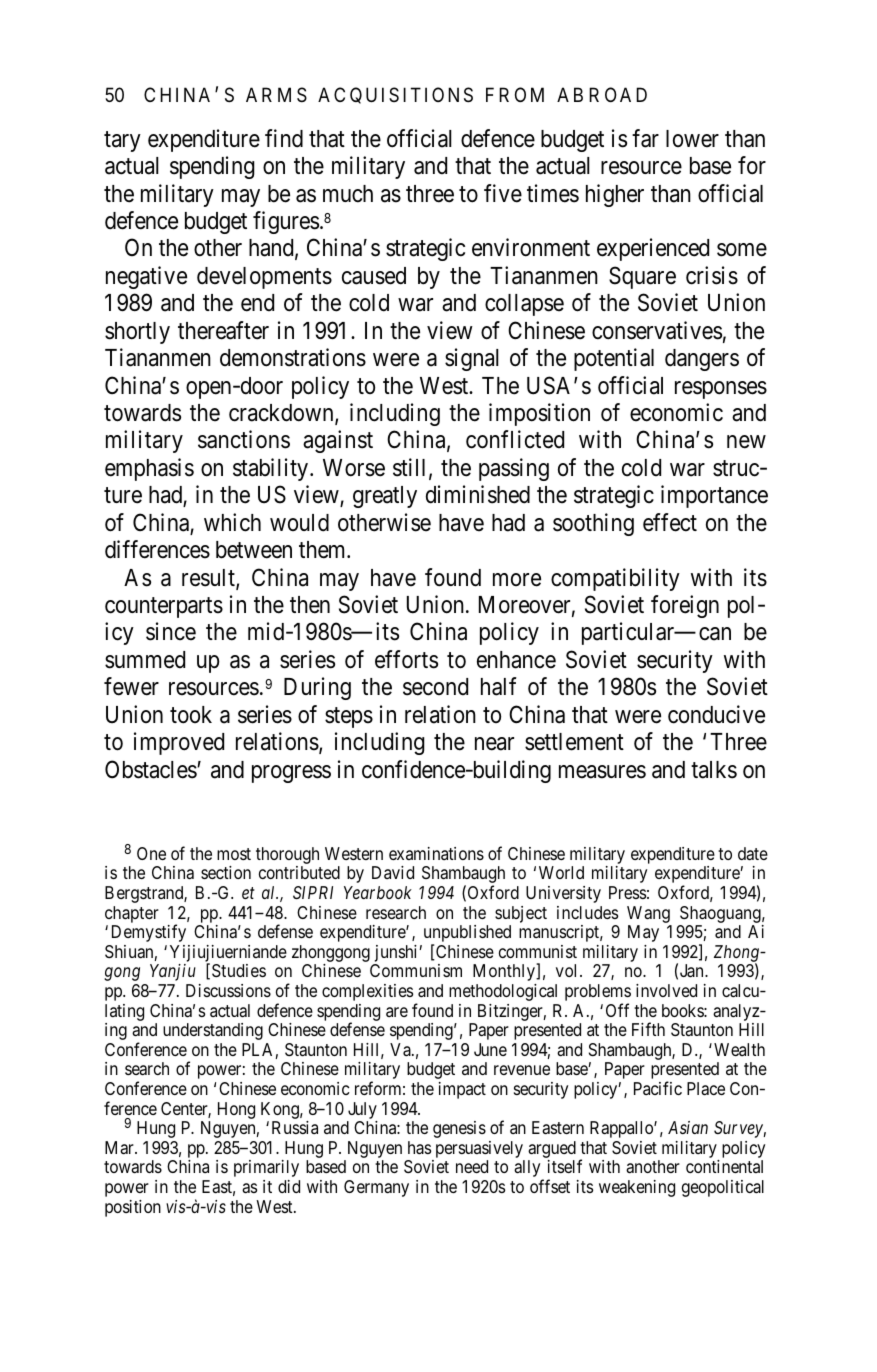 This document has height=1372, width=877. Describe the element at coordinates (435, 687) in the document. I see `second` at that location.
